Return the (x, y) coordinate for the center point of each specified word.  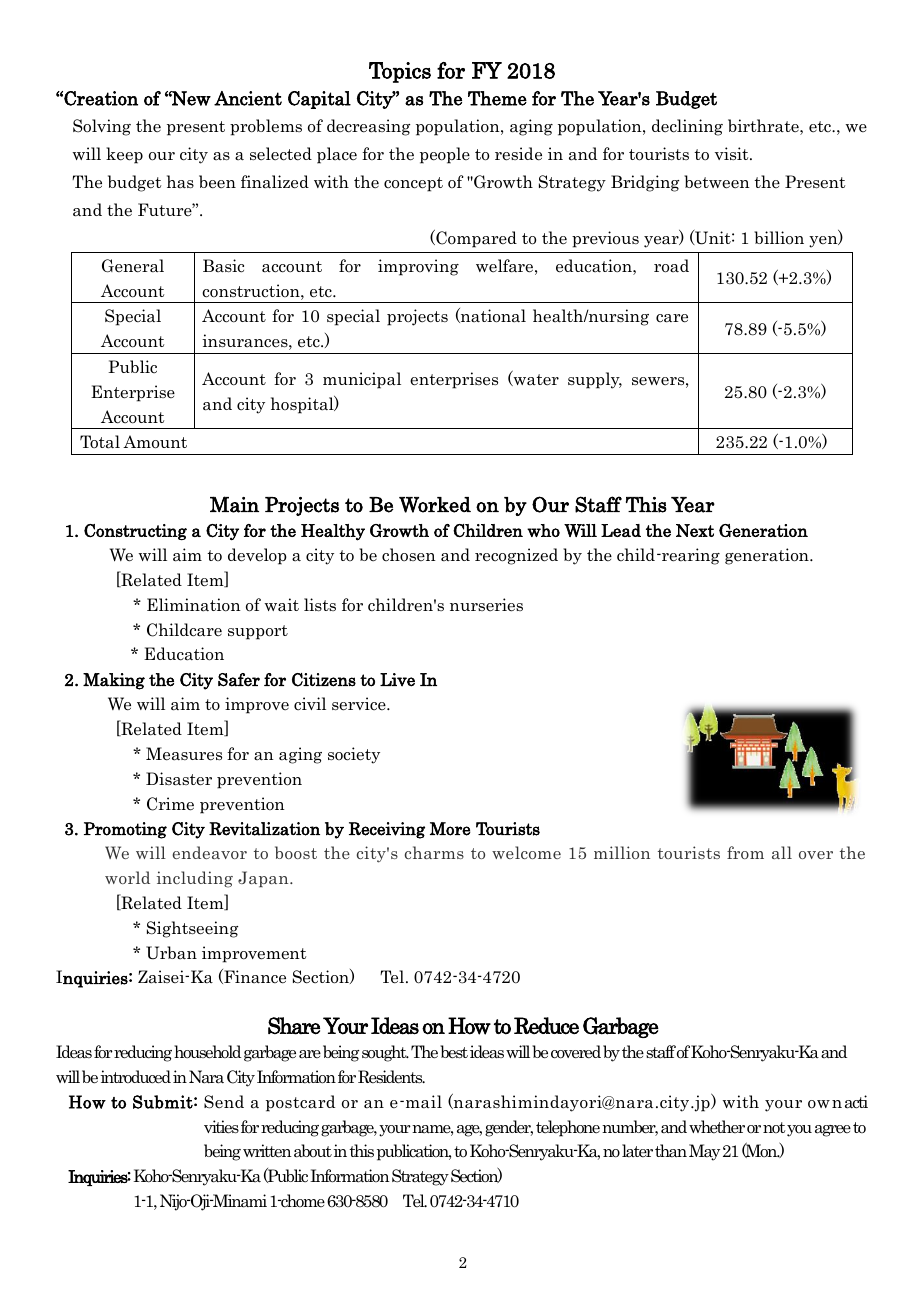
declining (687, 127)
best (454, 1052)
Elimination (194, 605)
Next (695, 530)
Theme (497, 98)
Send (224, 1102)
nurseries (486, 605)
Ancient (248, 98)
